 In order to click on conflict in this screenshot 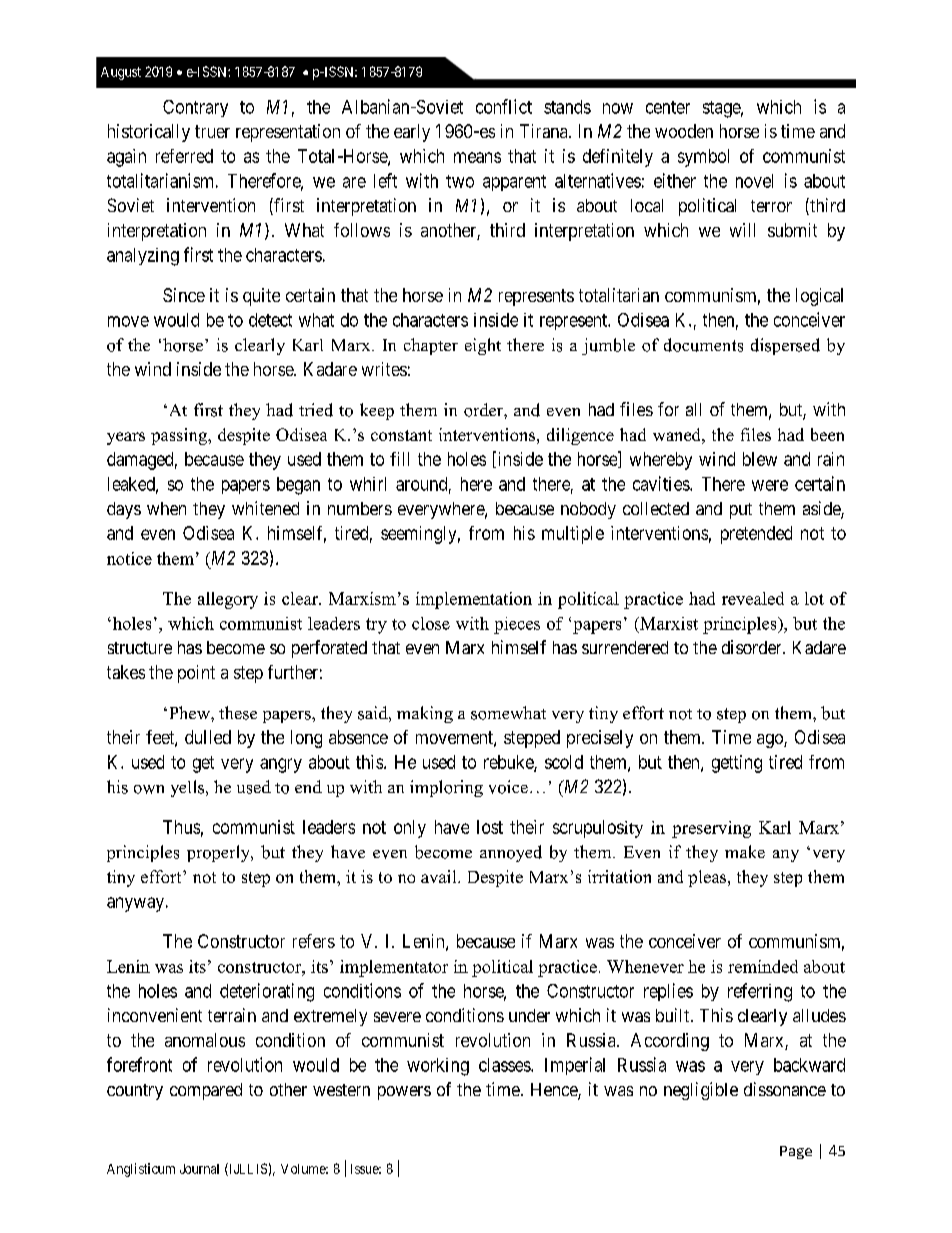, I will do `click(504, 106)`.
